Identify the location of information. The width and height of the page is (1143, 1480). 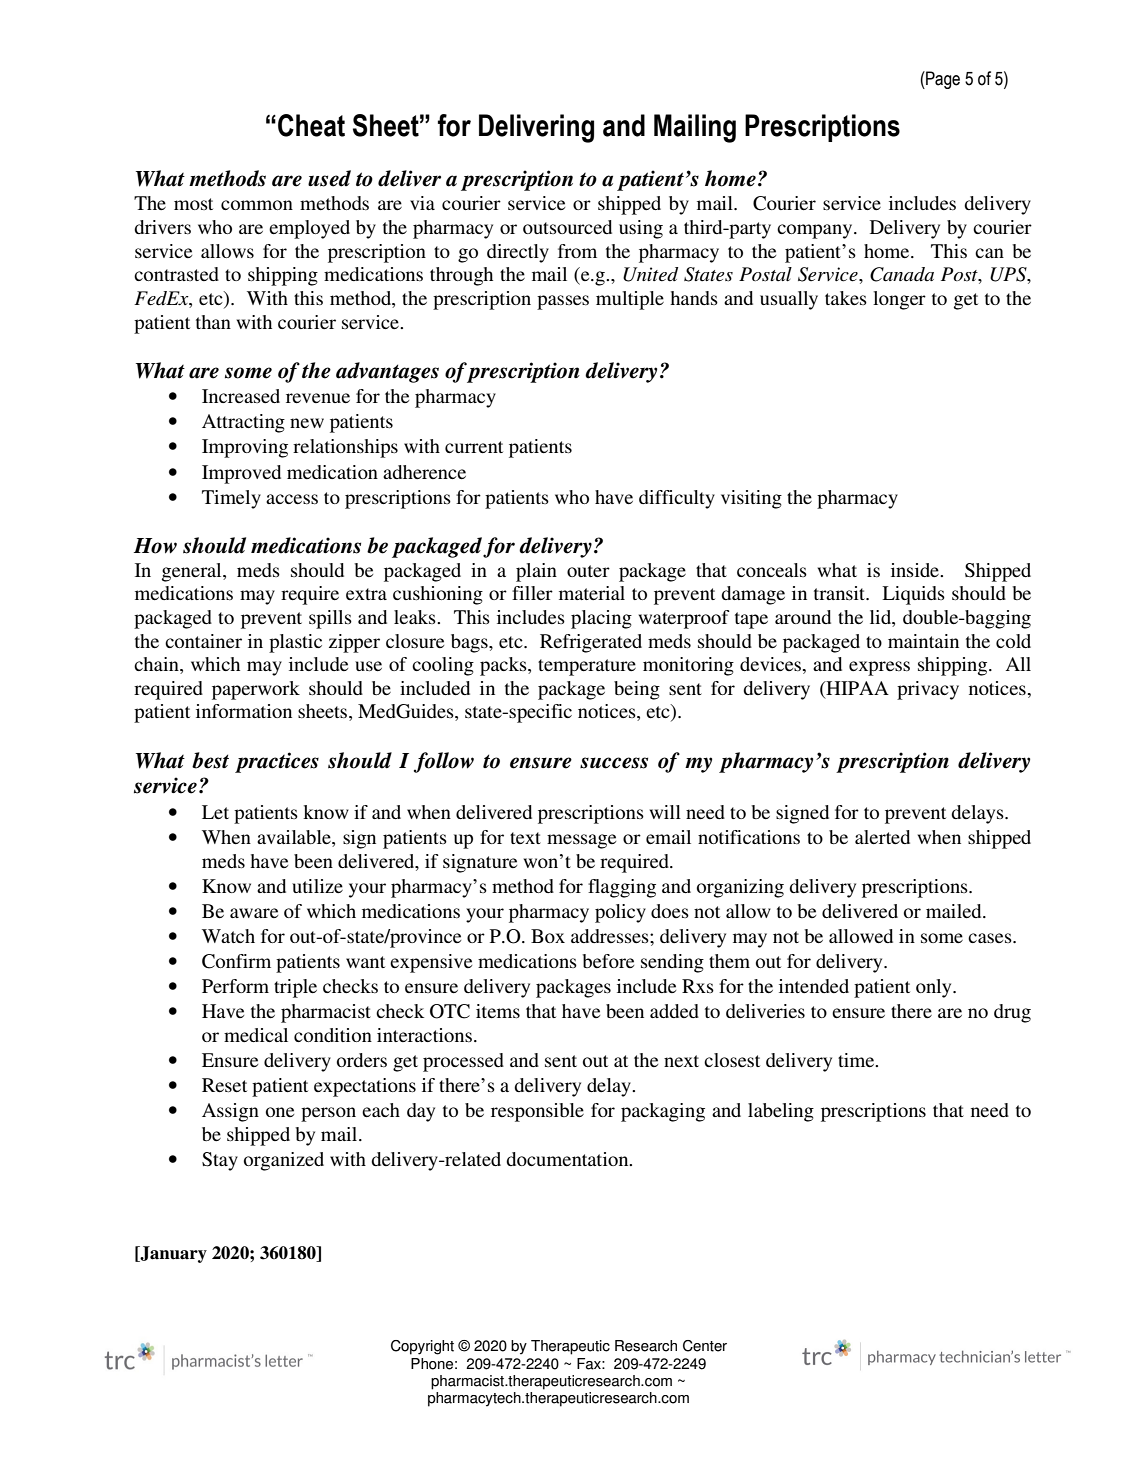
(244, 711).
